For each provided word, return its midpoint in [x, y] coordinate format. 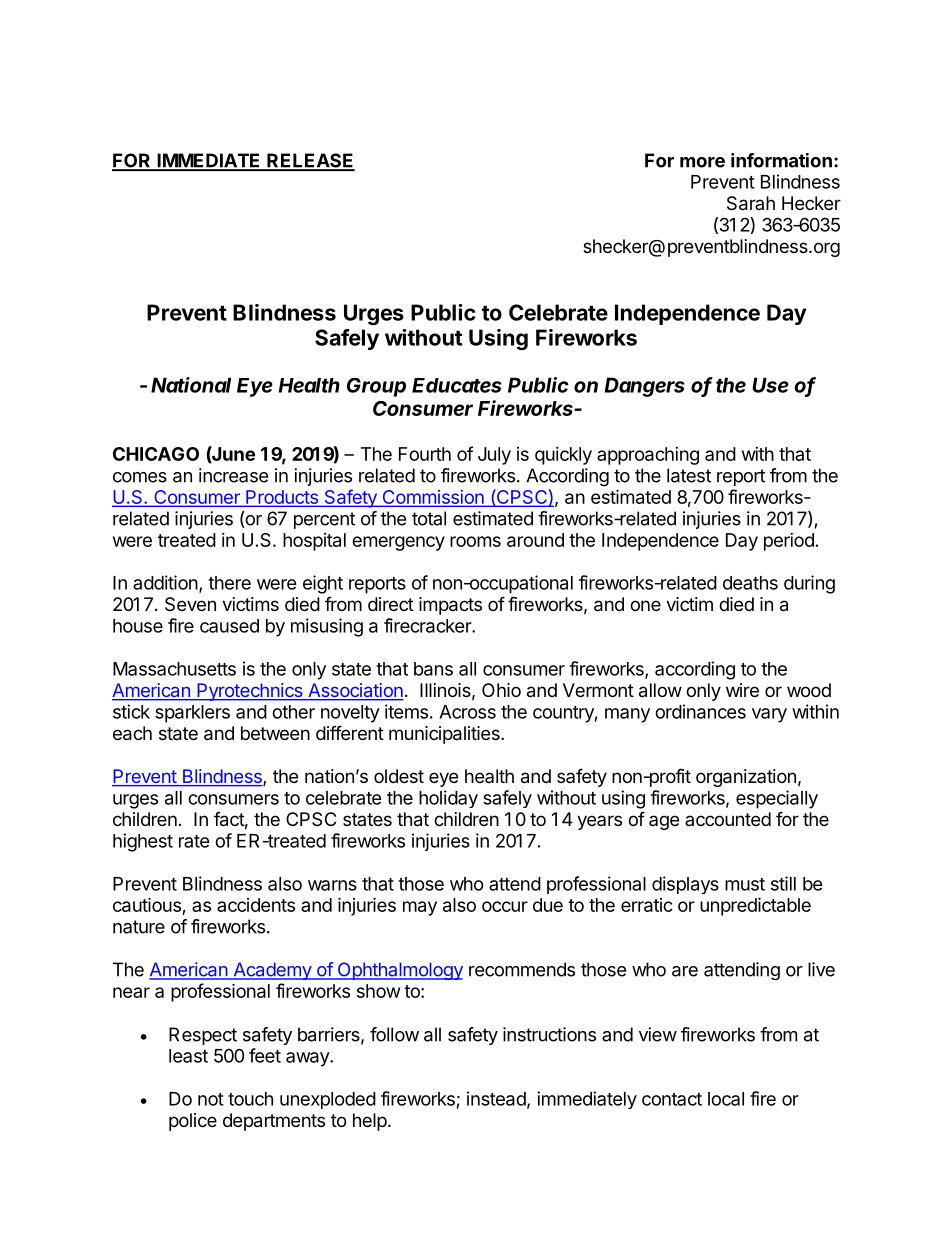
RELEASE [310, 161]
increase [233, 475]
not [211, 1099]
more [702, 162]
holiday [448, 799]
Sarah [751, 203]
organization [746, 778]
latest [689, 475]
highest [143, 842]
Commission [433, 498]
